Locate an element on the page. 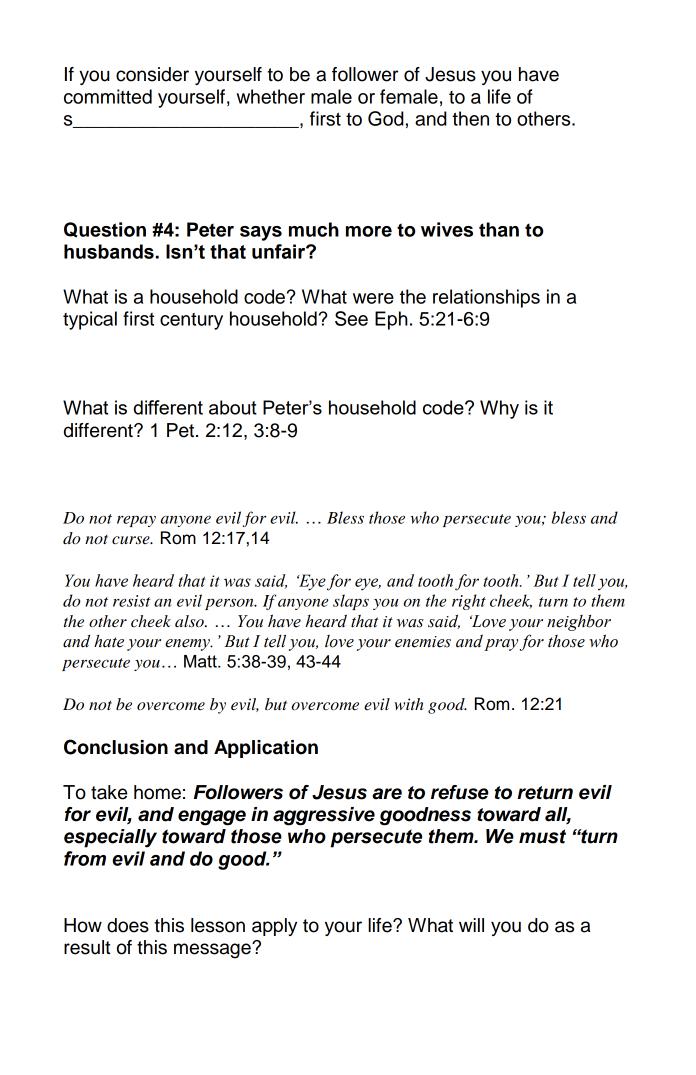 This document has height=1075, width=696. God is located at coordinates (386, 118).
